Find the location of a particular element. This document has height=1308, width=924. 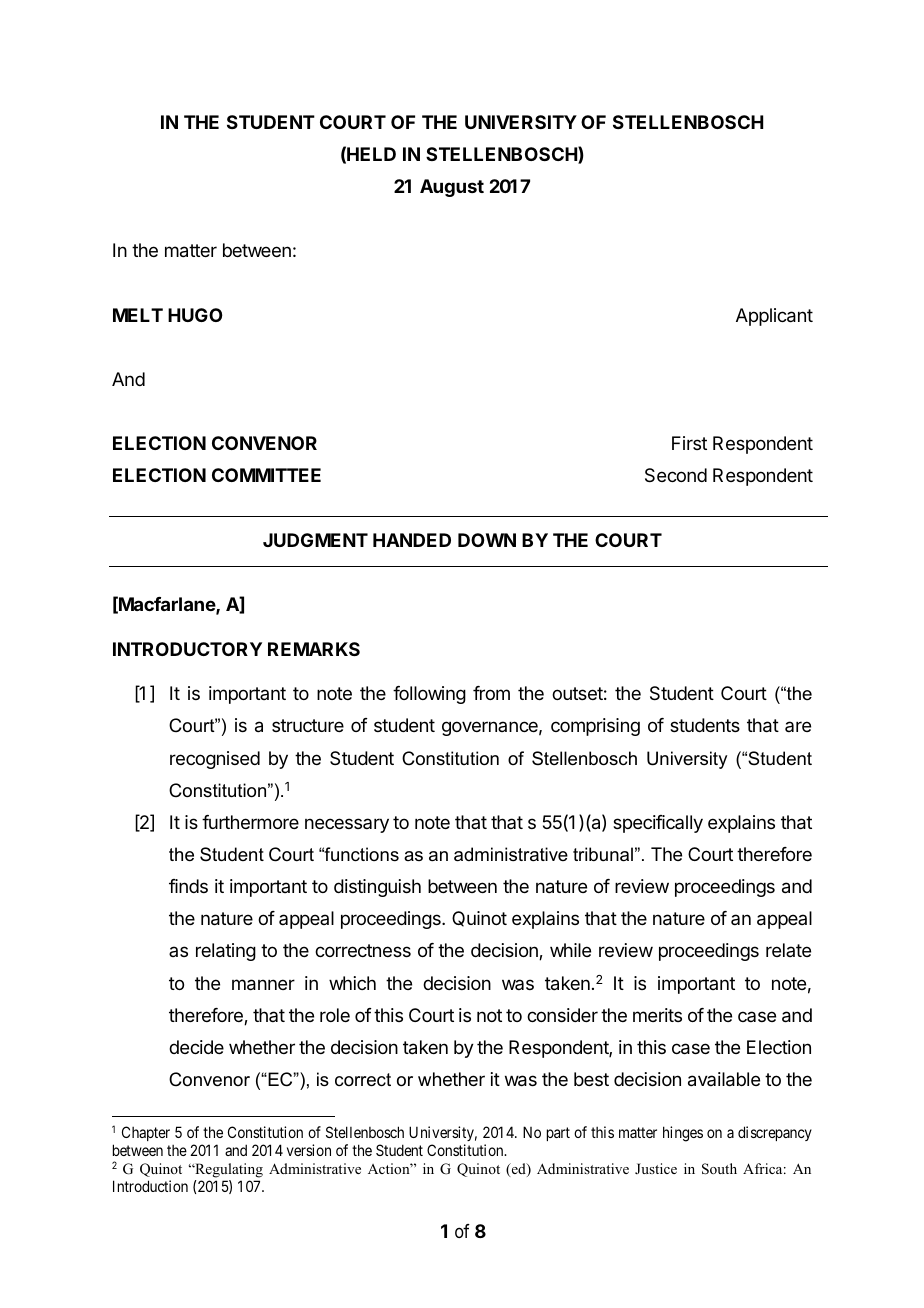

INTRODUCTORY is located at coordinates (187, 649).
